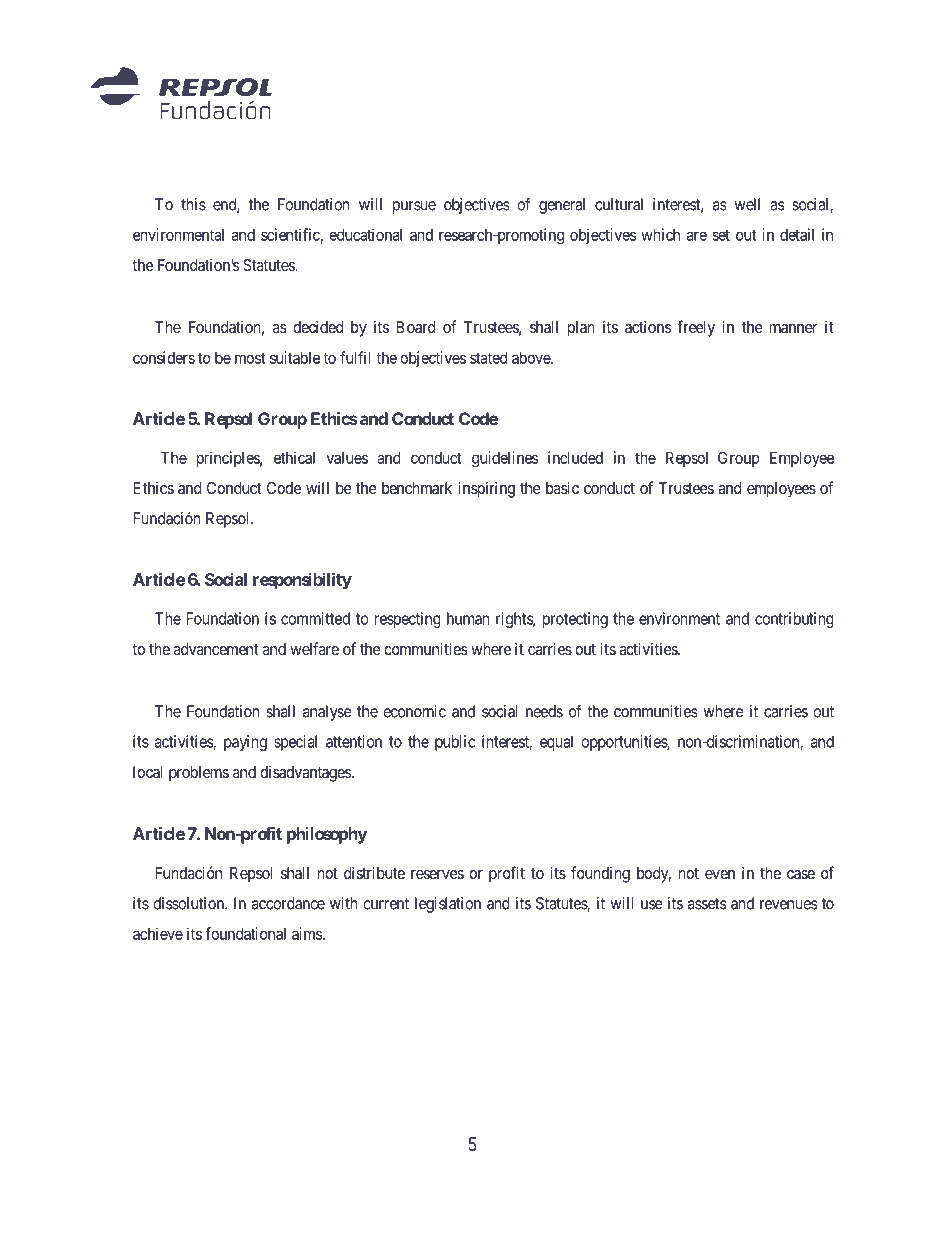 The height and width of the screenshot is (1233, 952). What do you see at coordinates (696, 328) in the screenshot?
I see `freely` at bounding box center [696, 328].
